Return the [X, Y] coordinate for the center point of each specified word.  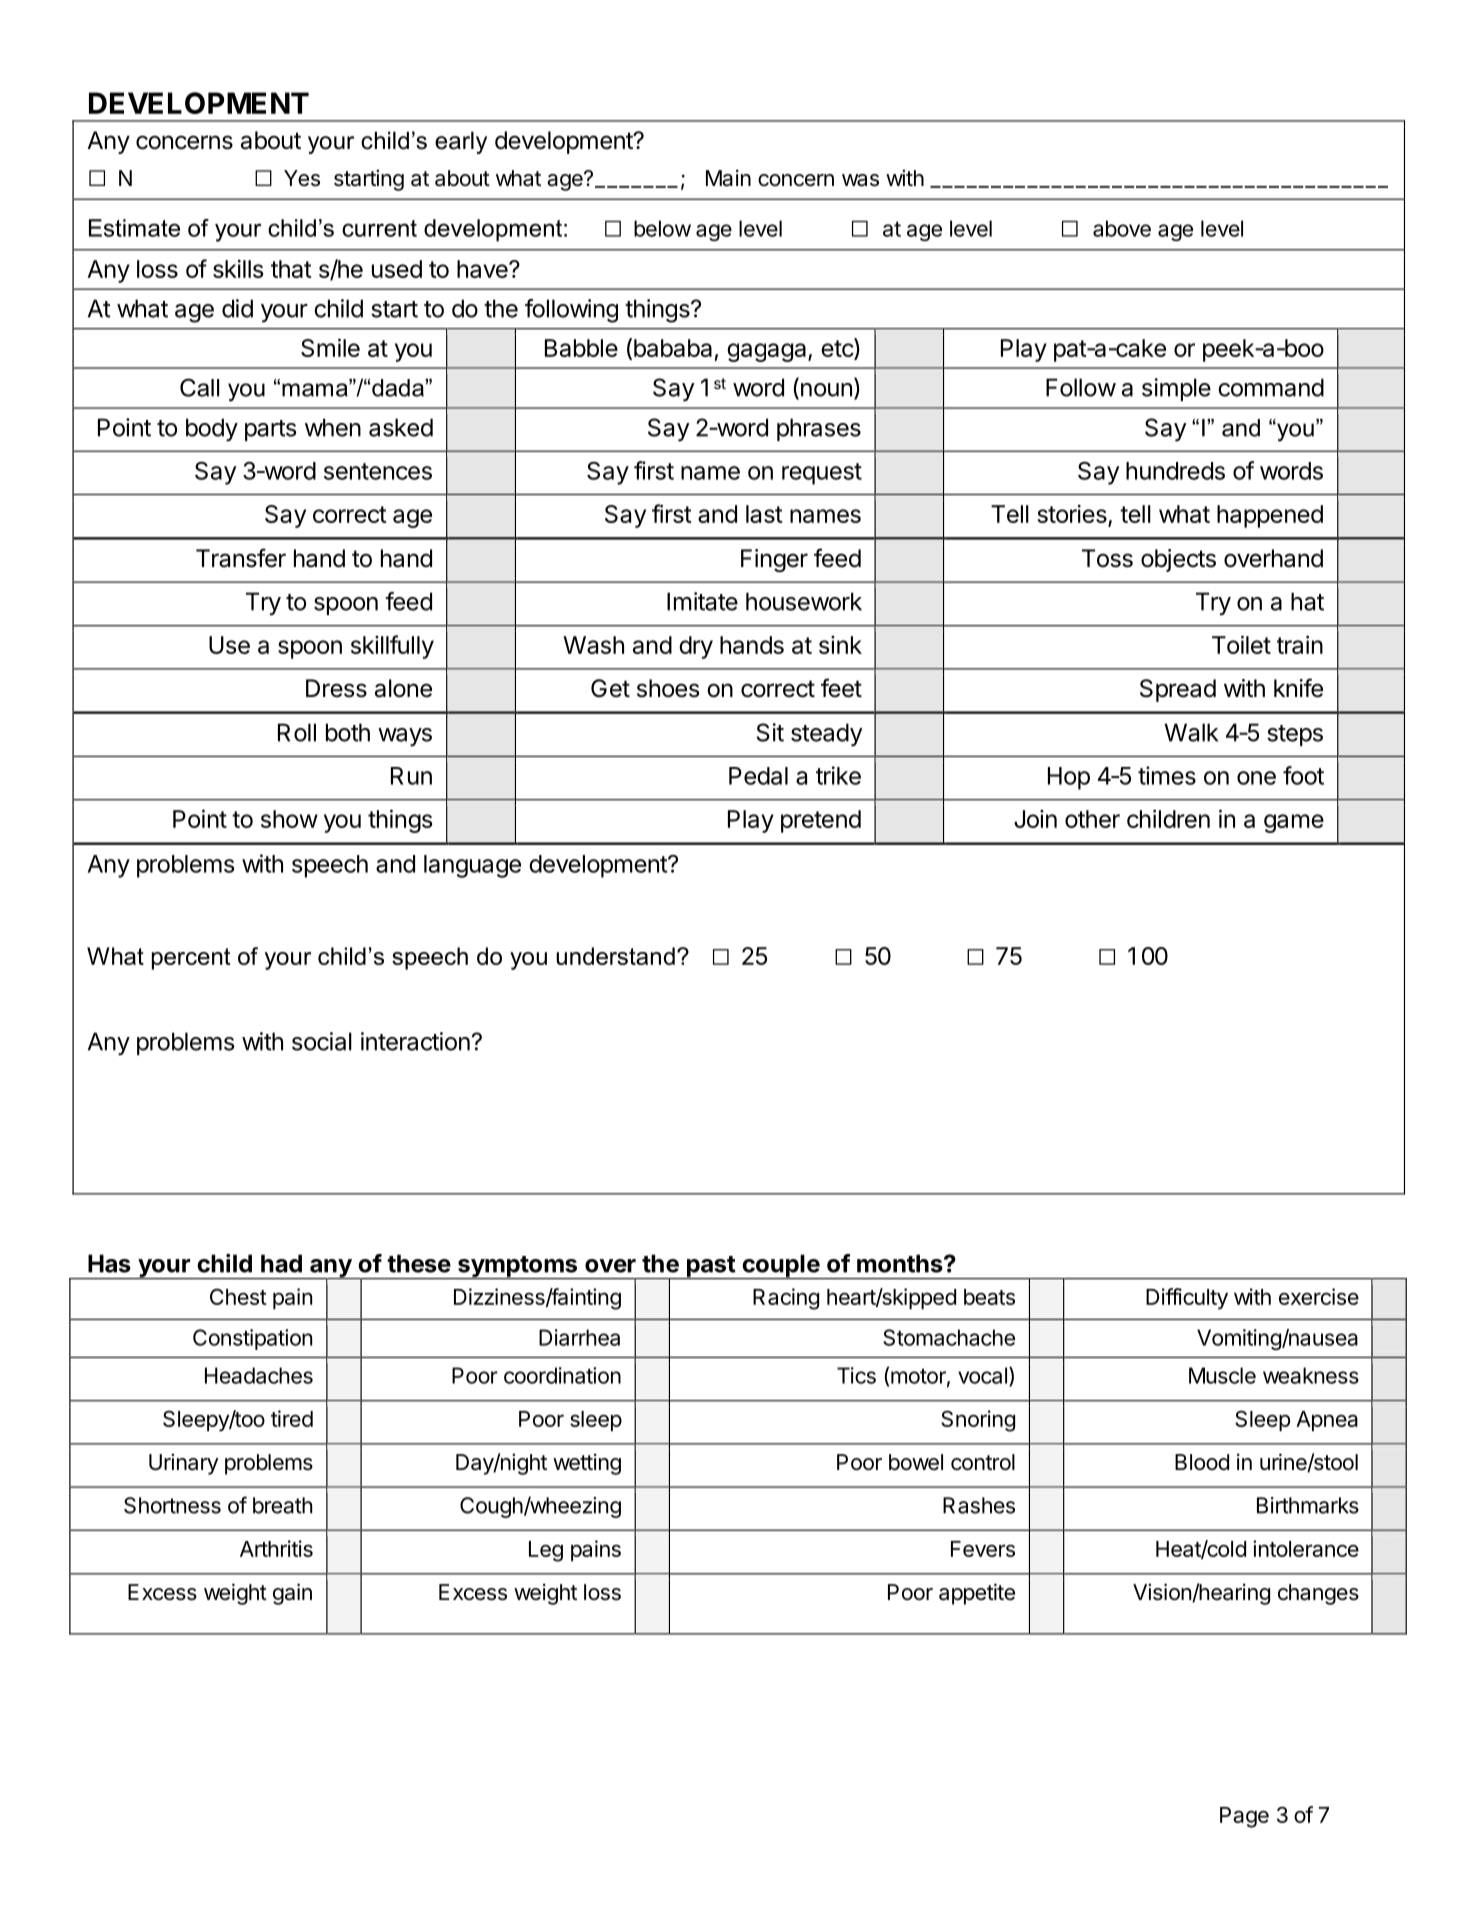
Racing [786, 1299]
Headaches [259, 1375]
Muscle [1222, 1375]
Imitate [702, 601]
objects [1178, 560]
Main [728, 178]
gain [292, 1594]
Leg [546, 1551]
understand [615, 956]
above [1122, 228]
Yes [302, 178]
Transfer [241, 558]
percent [191, 959]
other [1092, 819]
